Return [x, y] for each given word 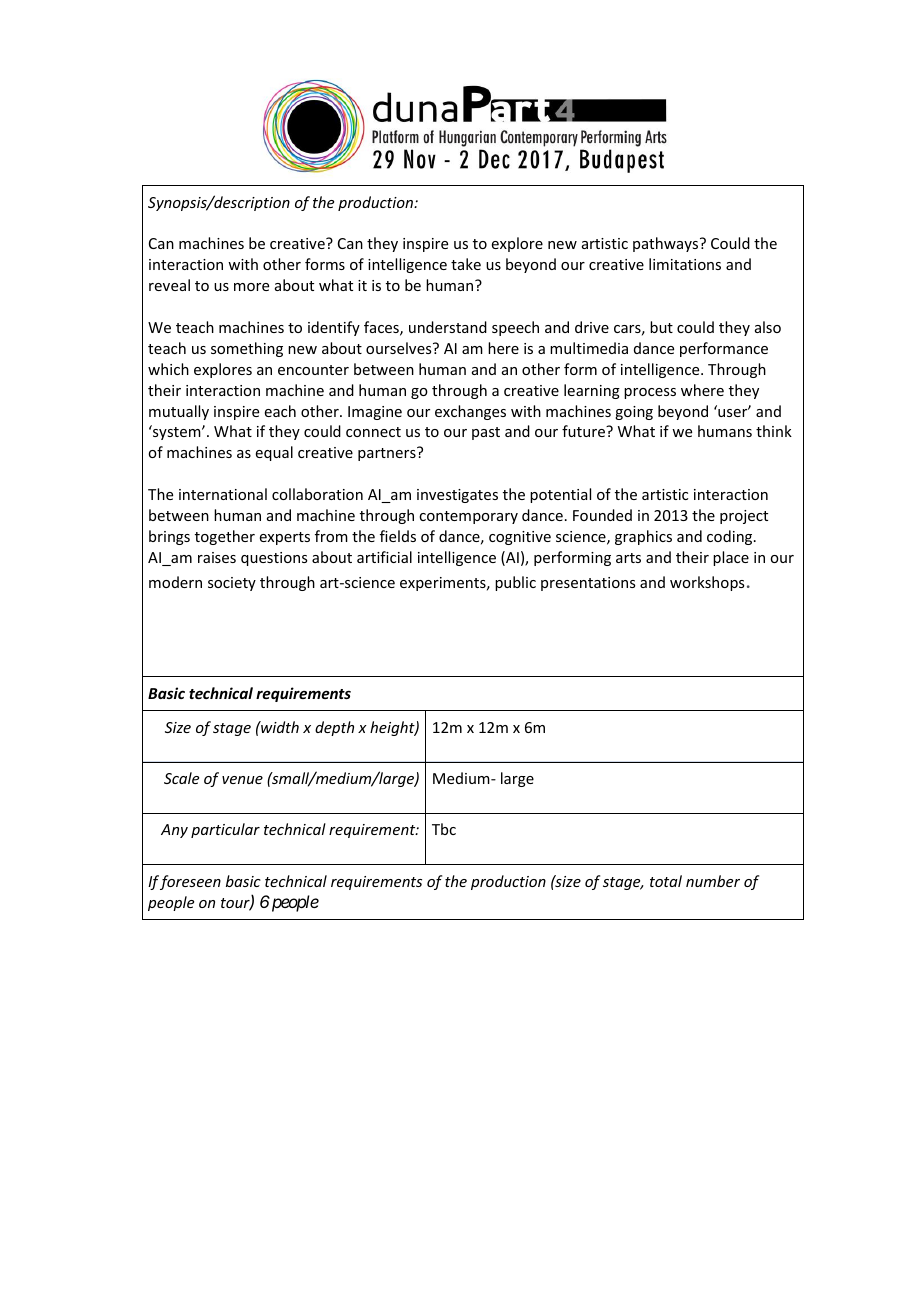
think [774, 431]
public [515, 583]
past [486, 433]
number [713, 881]
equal [274, 453]
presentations [588, 584]
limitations [685, 264]
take [466, 264]
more [251, 287]
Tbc [444, 829]
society [232, 584]
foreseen [190, 882]
